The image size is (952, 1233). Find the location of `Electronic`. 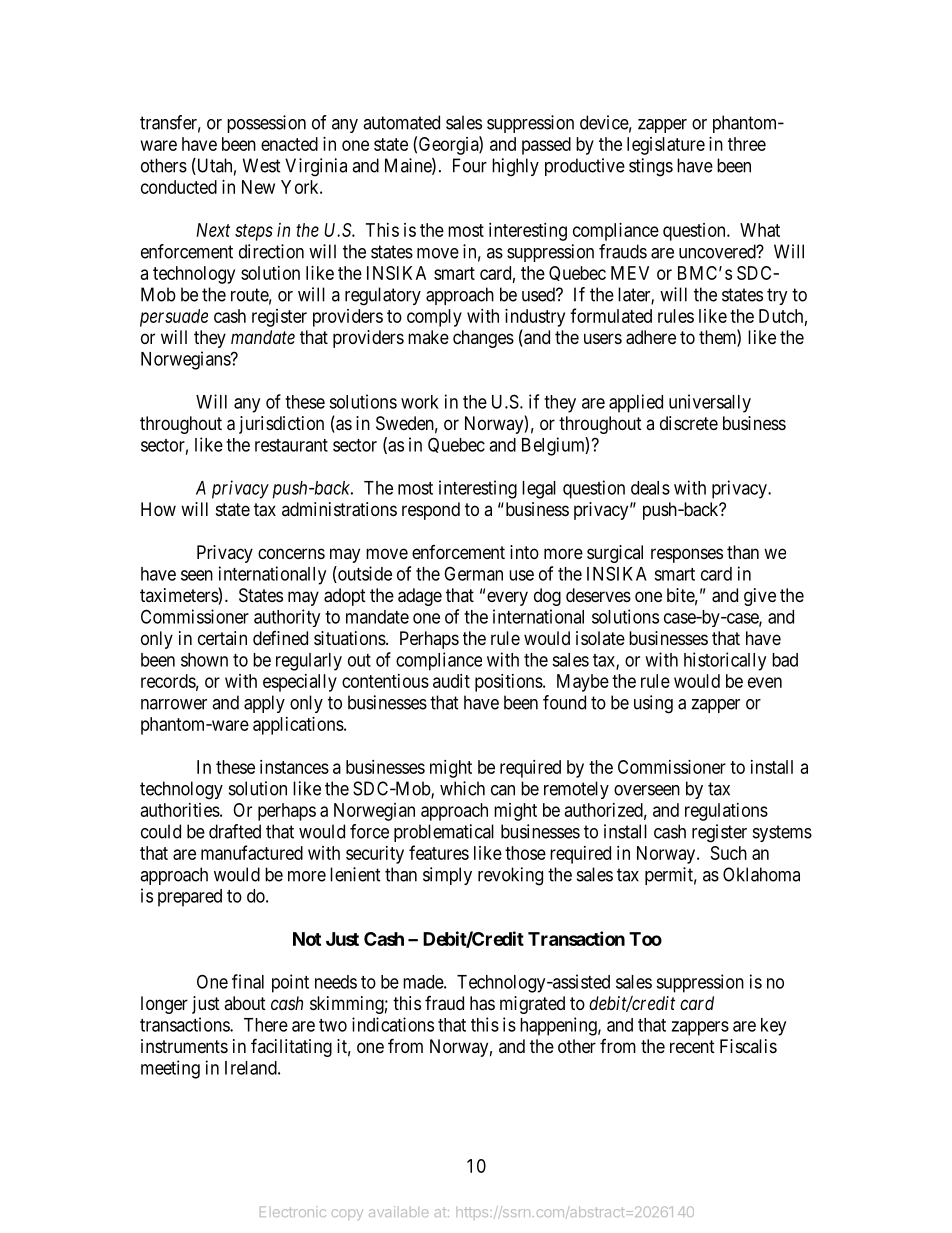

Electronic is located at coordinates (293, 1211).
